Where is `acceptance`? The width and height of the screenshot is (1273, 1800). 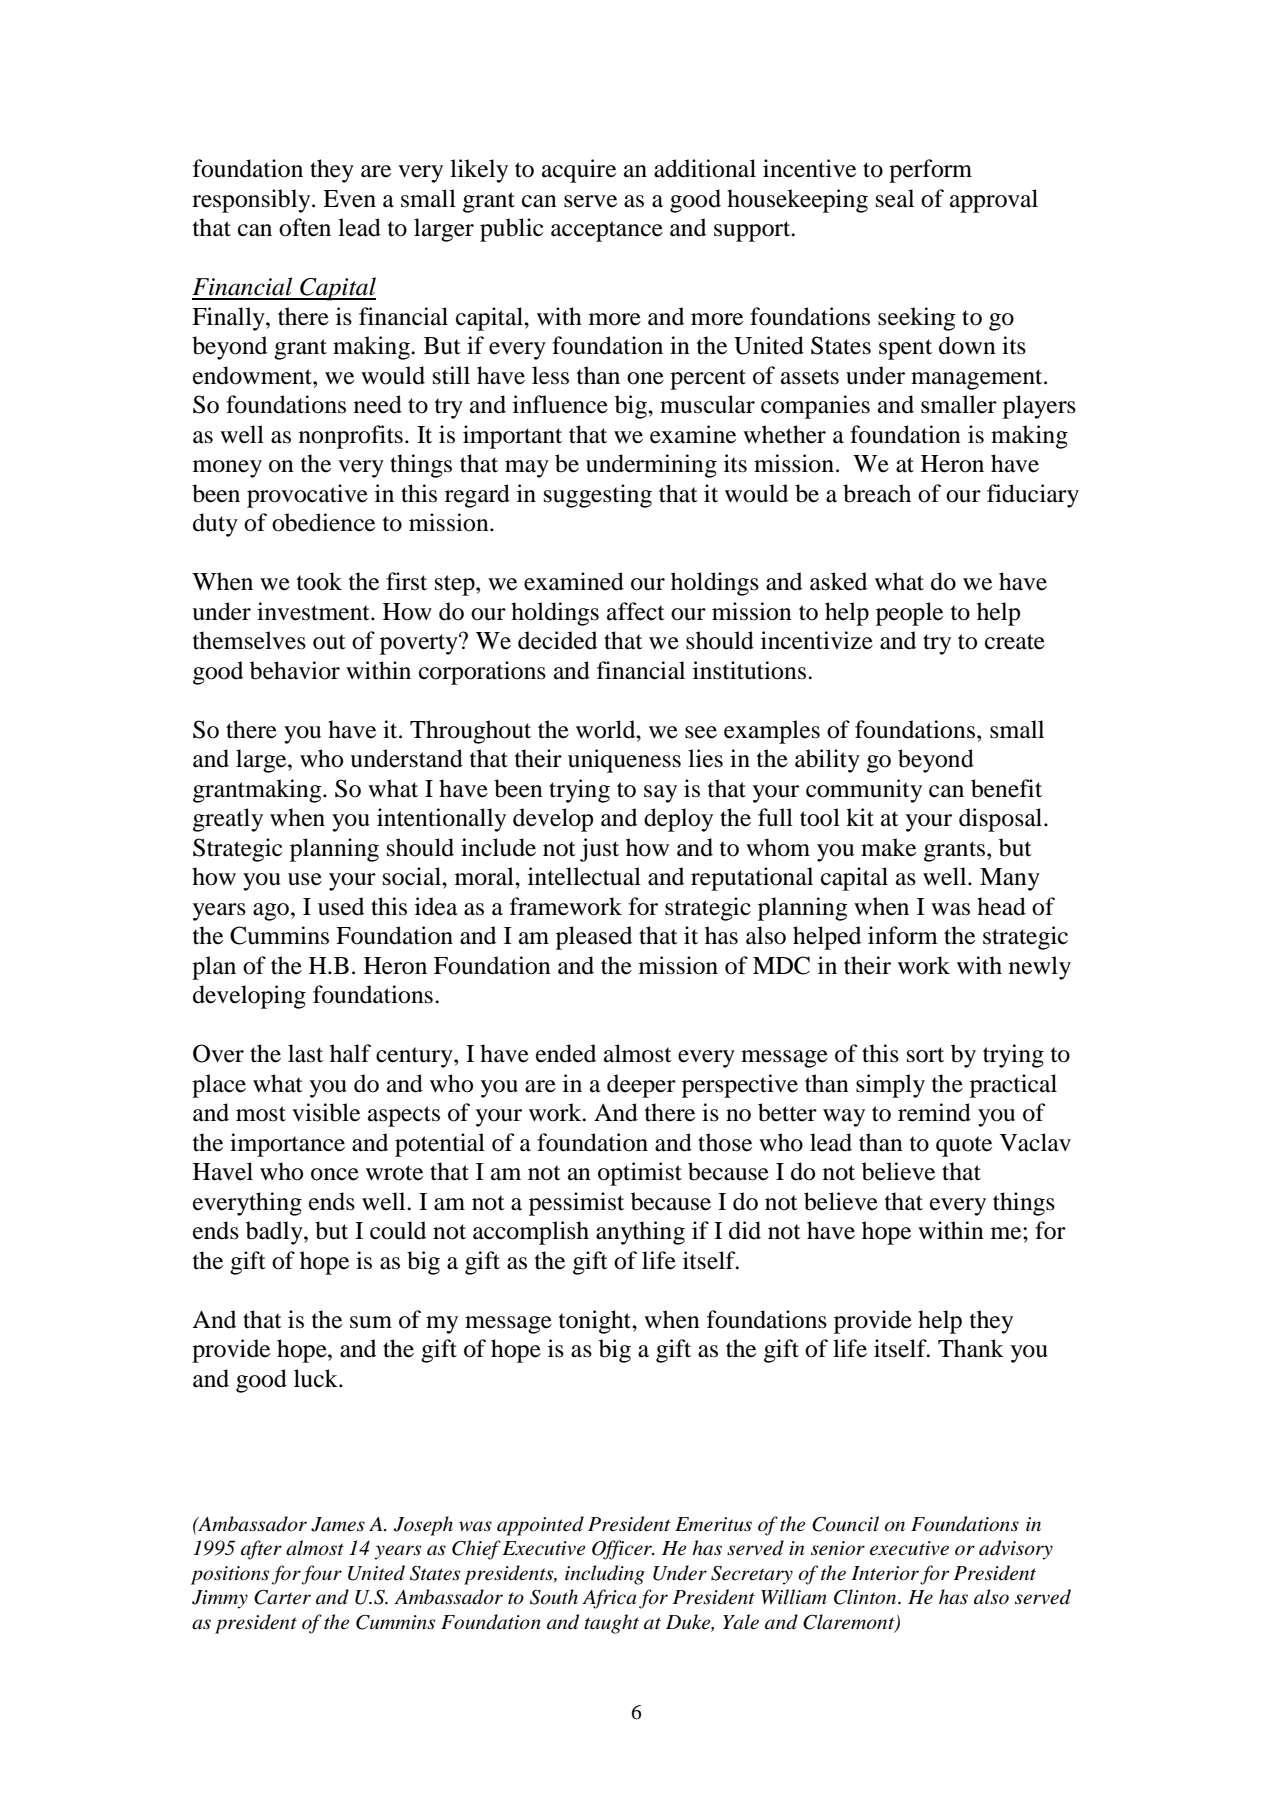 acceptance is located at coordinates (607, 231).
